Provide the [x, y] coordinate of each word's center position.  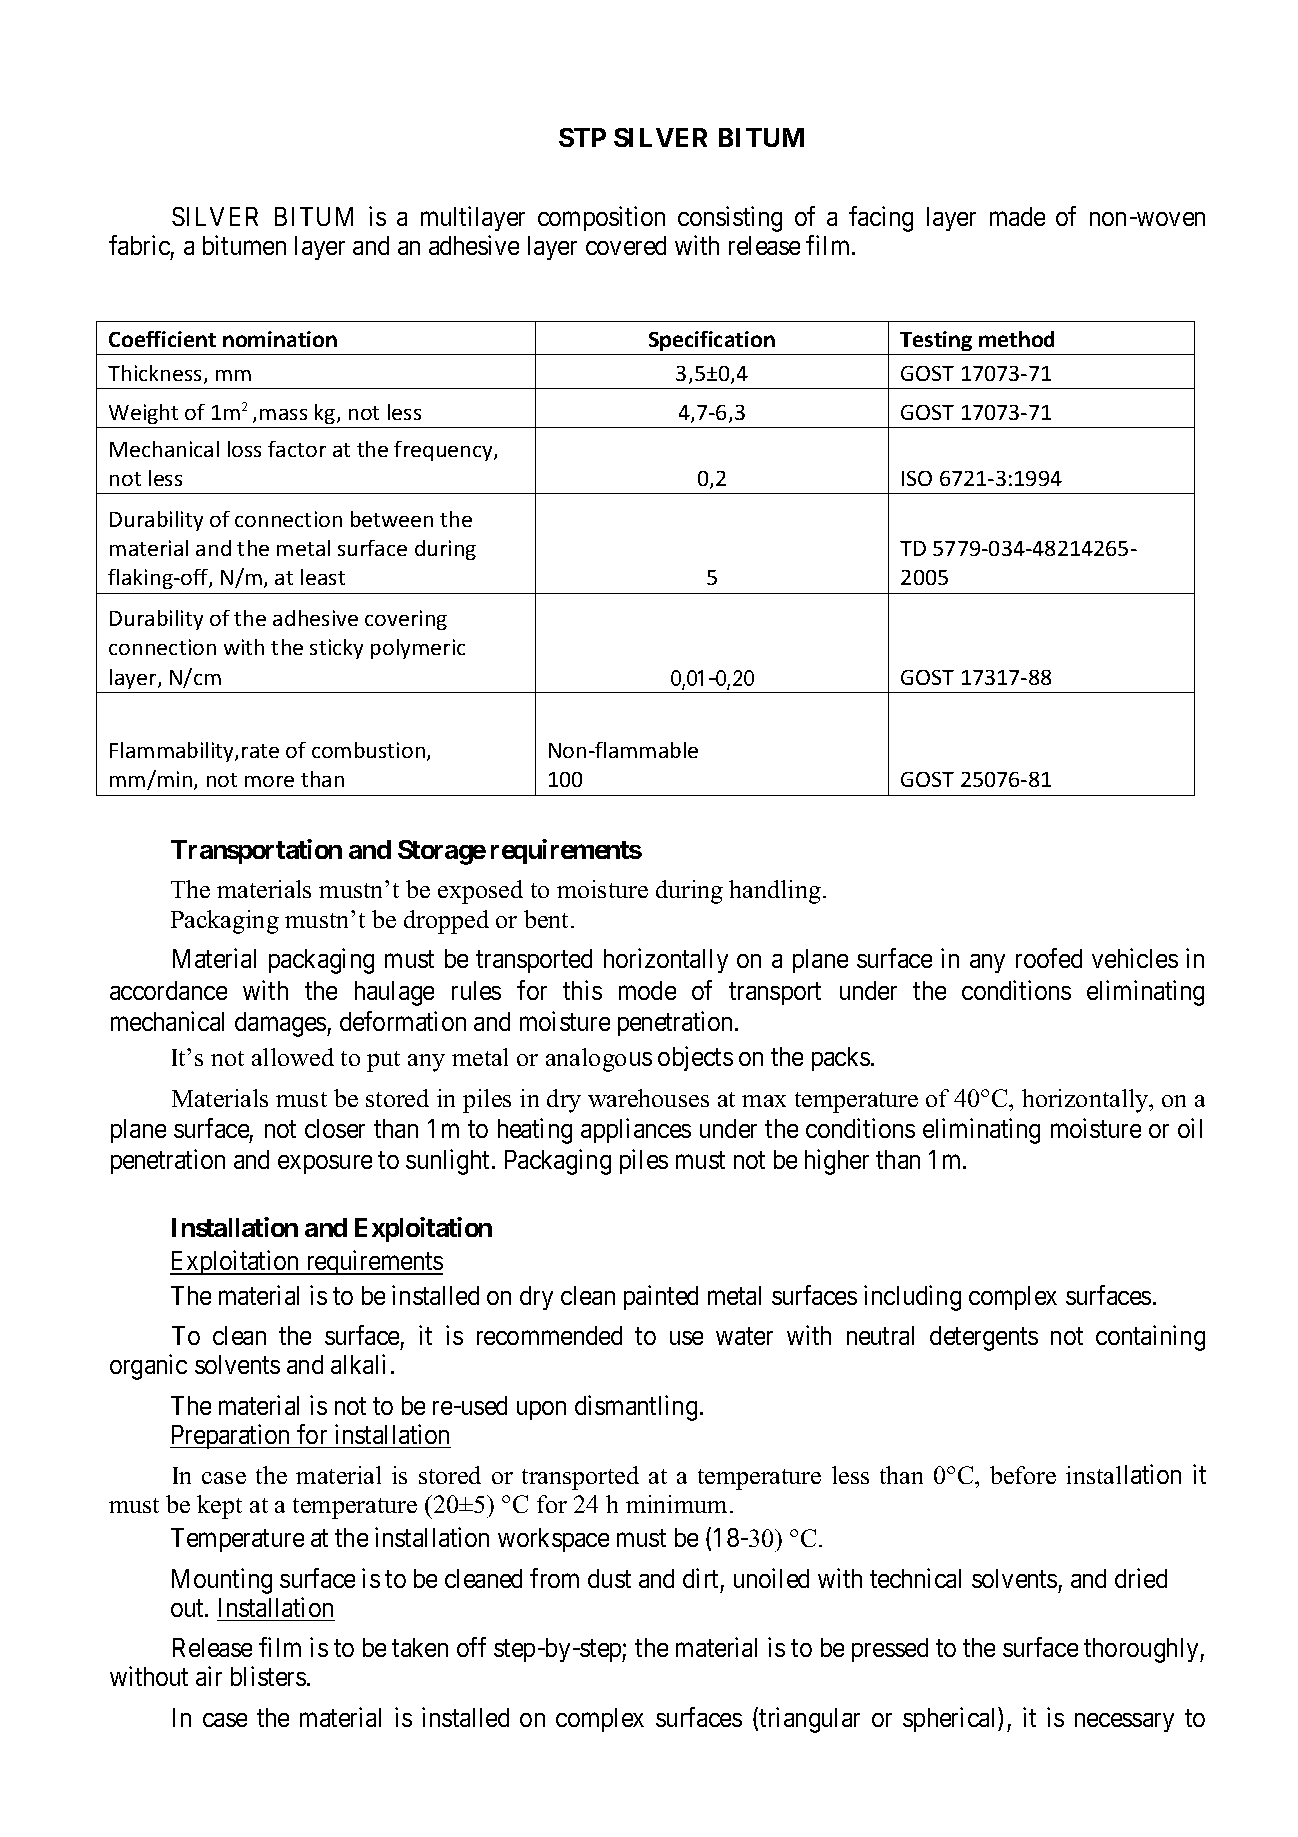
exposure [325, 1164]
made [1017, 216]
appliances [636, 1130]
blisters [268, 1676]
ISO [917, 478]
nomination [280, 339]
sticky [336, 649]
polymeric [418, 649]
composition [601, 218]
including [912, 1298]
